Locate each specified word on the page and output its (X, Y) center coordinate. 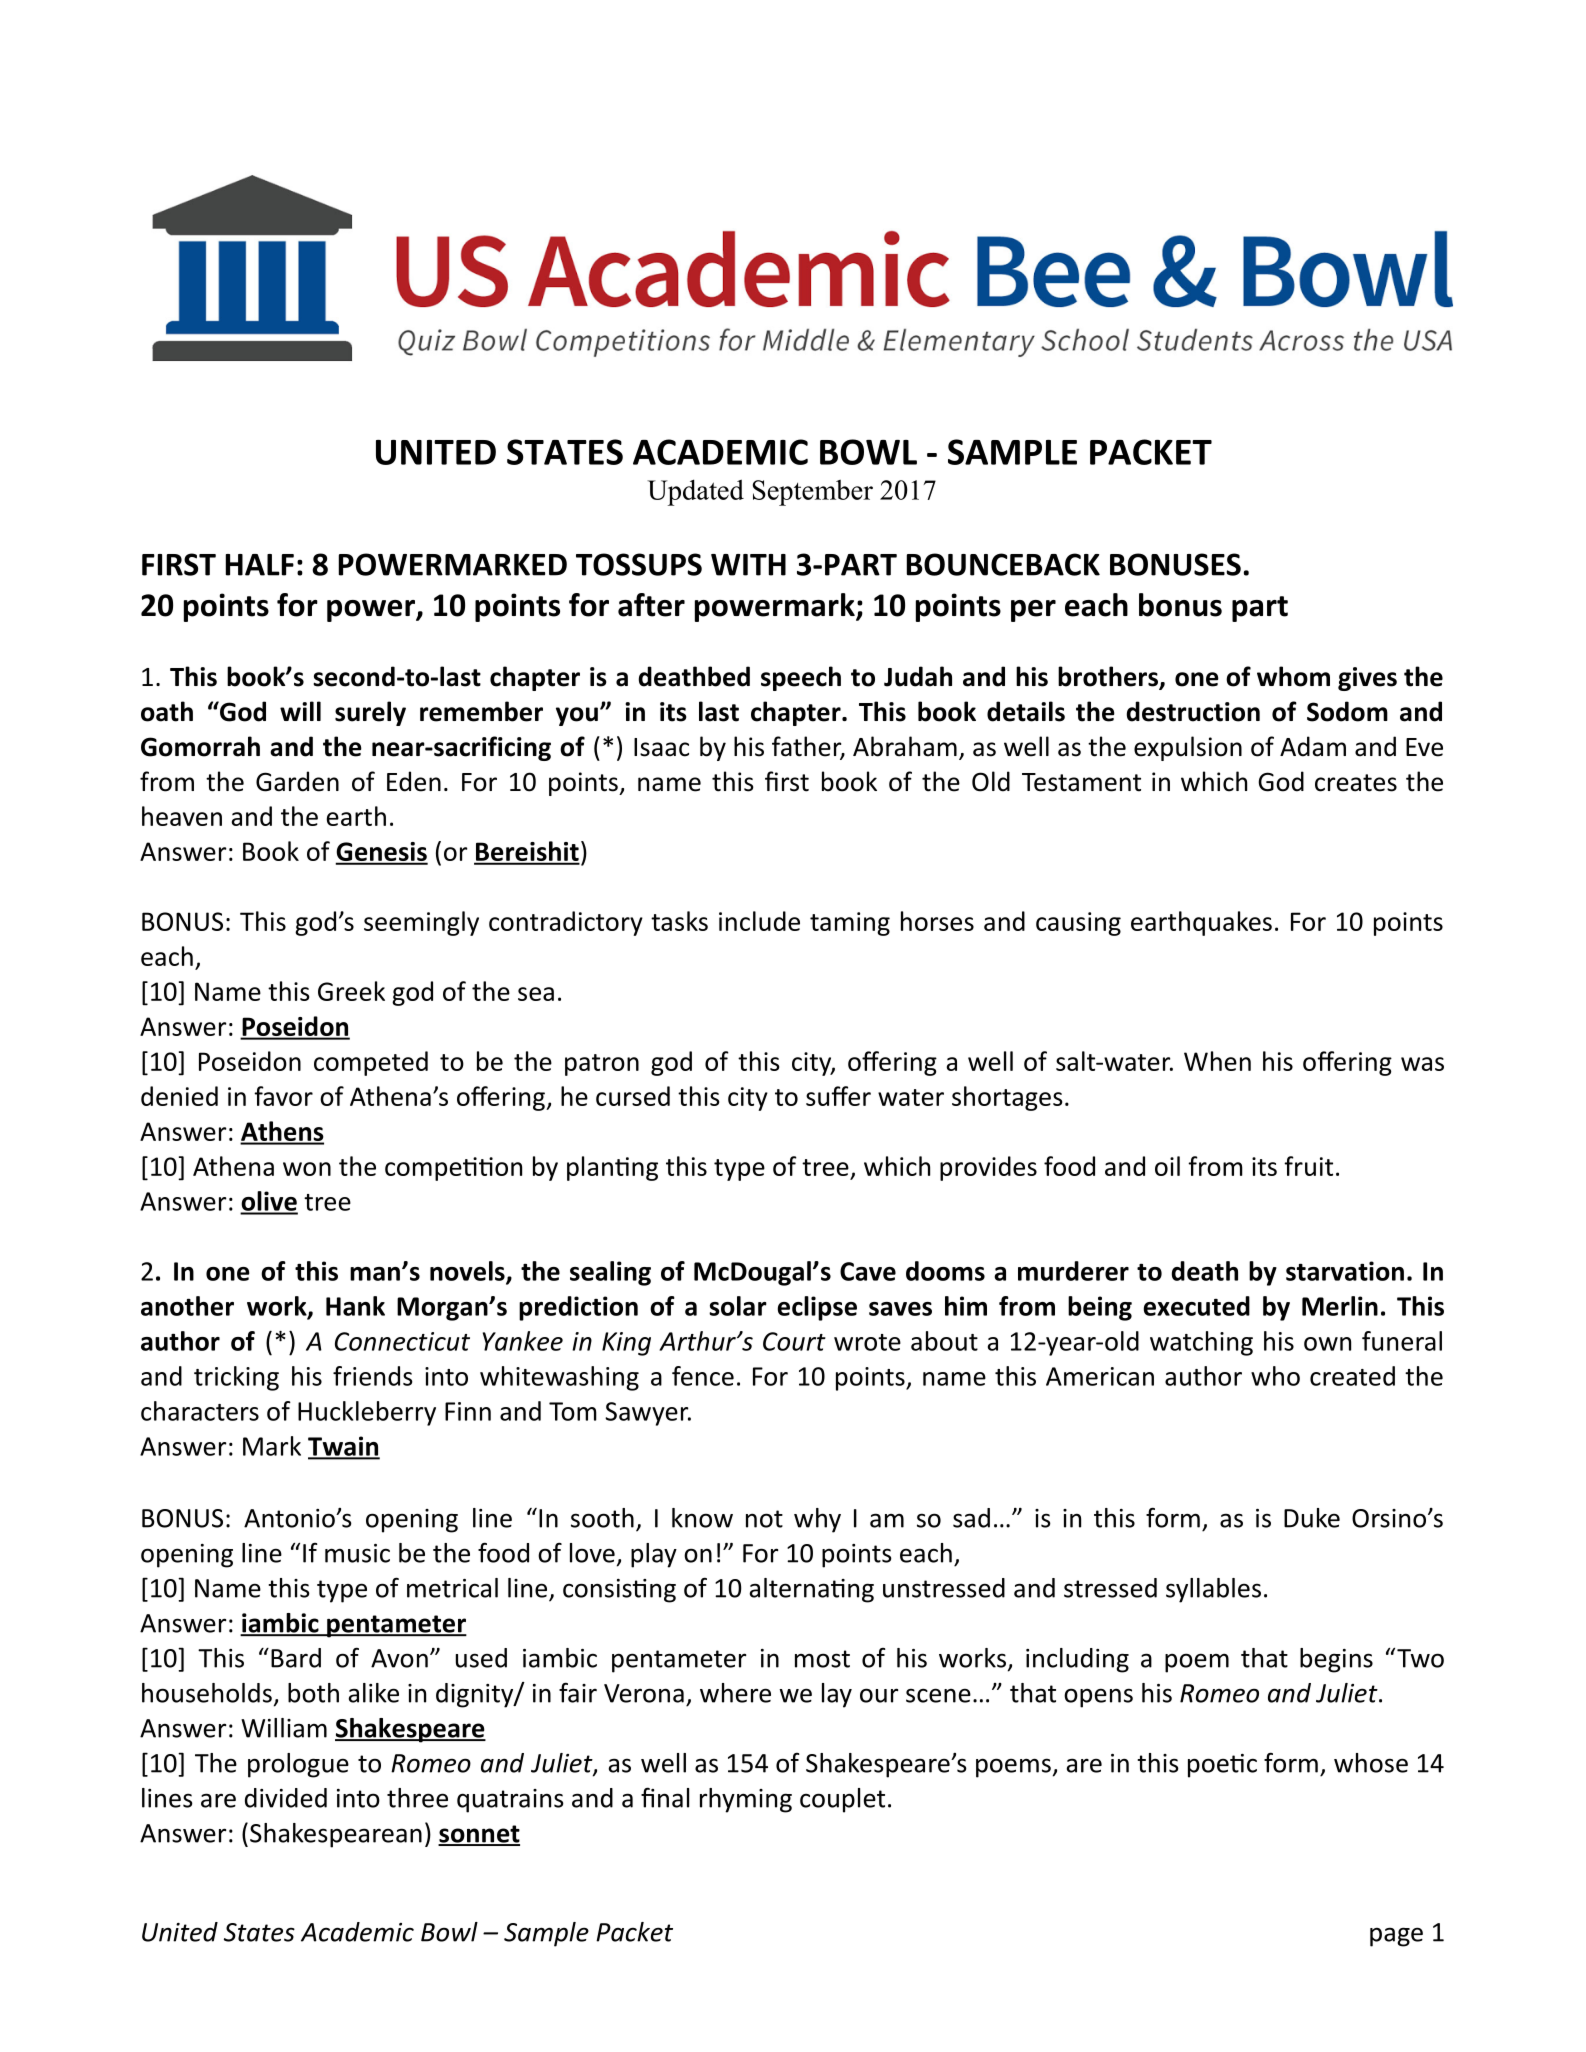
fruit (1308, 1166)
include (759, 921)
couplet (842, 1800)
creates (1356, 783)
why (817, 1520)
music (357, 1553)
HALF (260, 565)
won (307, 1169)
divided (286, 1798)
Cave (868, 1271)
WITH (748, 565)
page (1396, 1937)
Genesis (381, 853)
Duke (1312, 1518)
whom (1293, 676)
